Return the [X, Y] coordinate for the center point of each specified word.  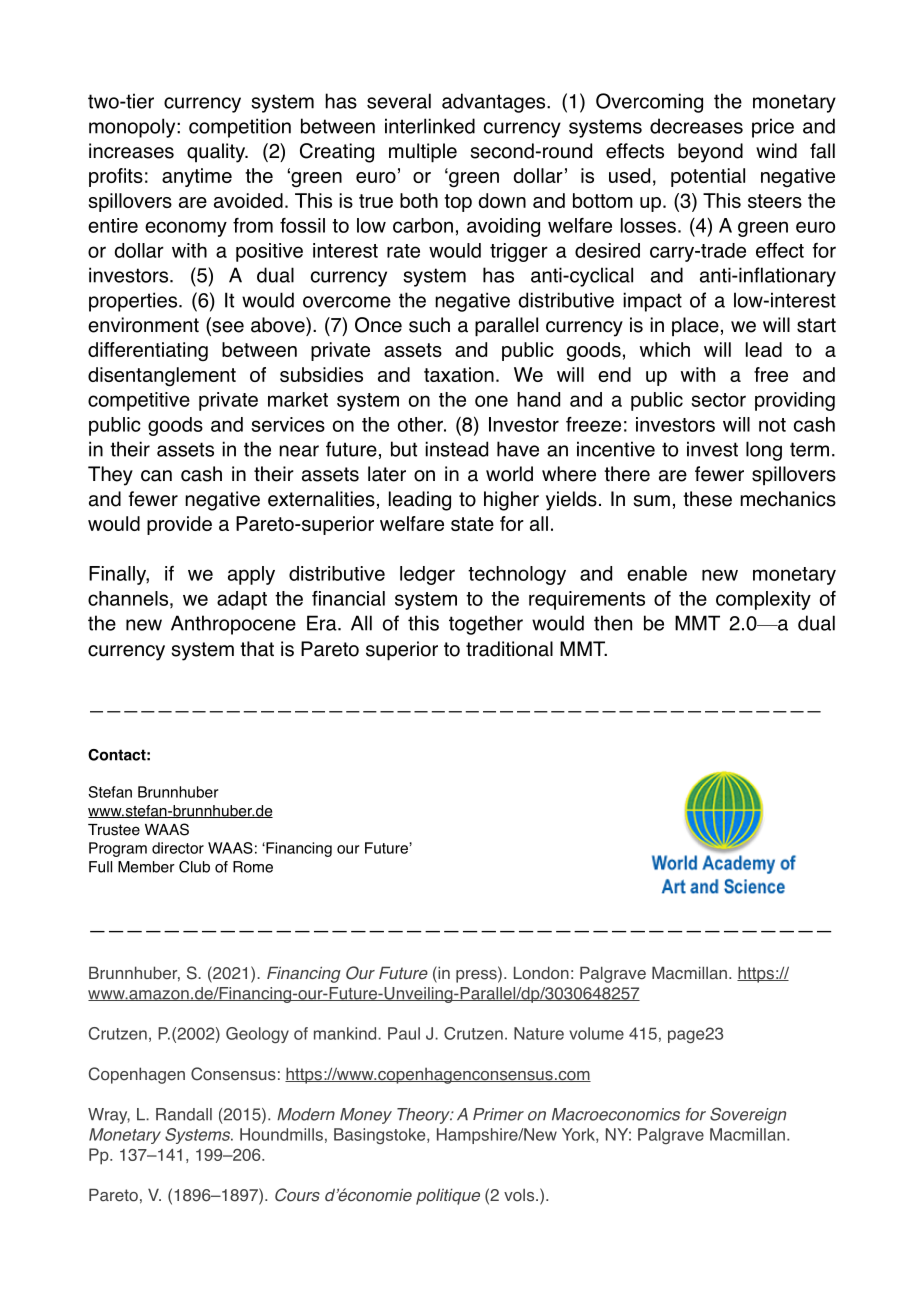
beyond [710, 153]
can [156, 476]
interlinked [430, 126]
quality [217, 153]
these [707, 499]
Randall [184, 1114]
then [613, 623]
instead [456, 449]
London [541, 973]
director [178, 848]
